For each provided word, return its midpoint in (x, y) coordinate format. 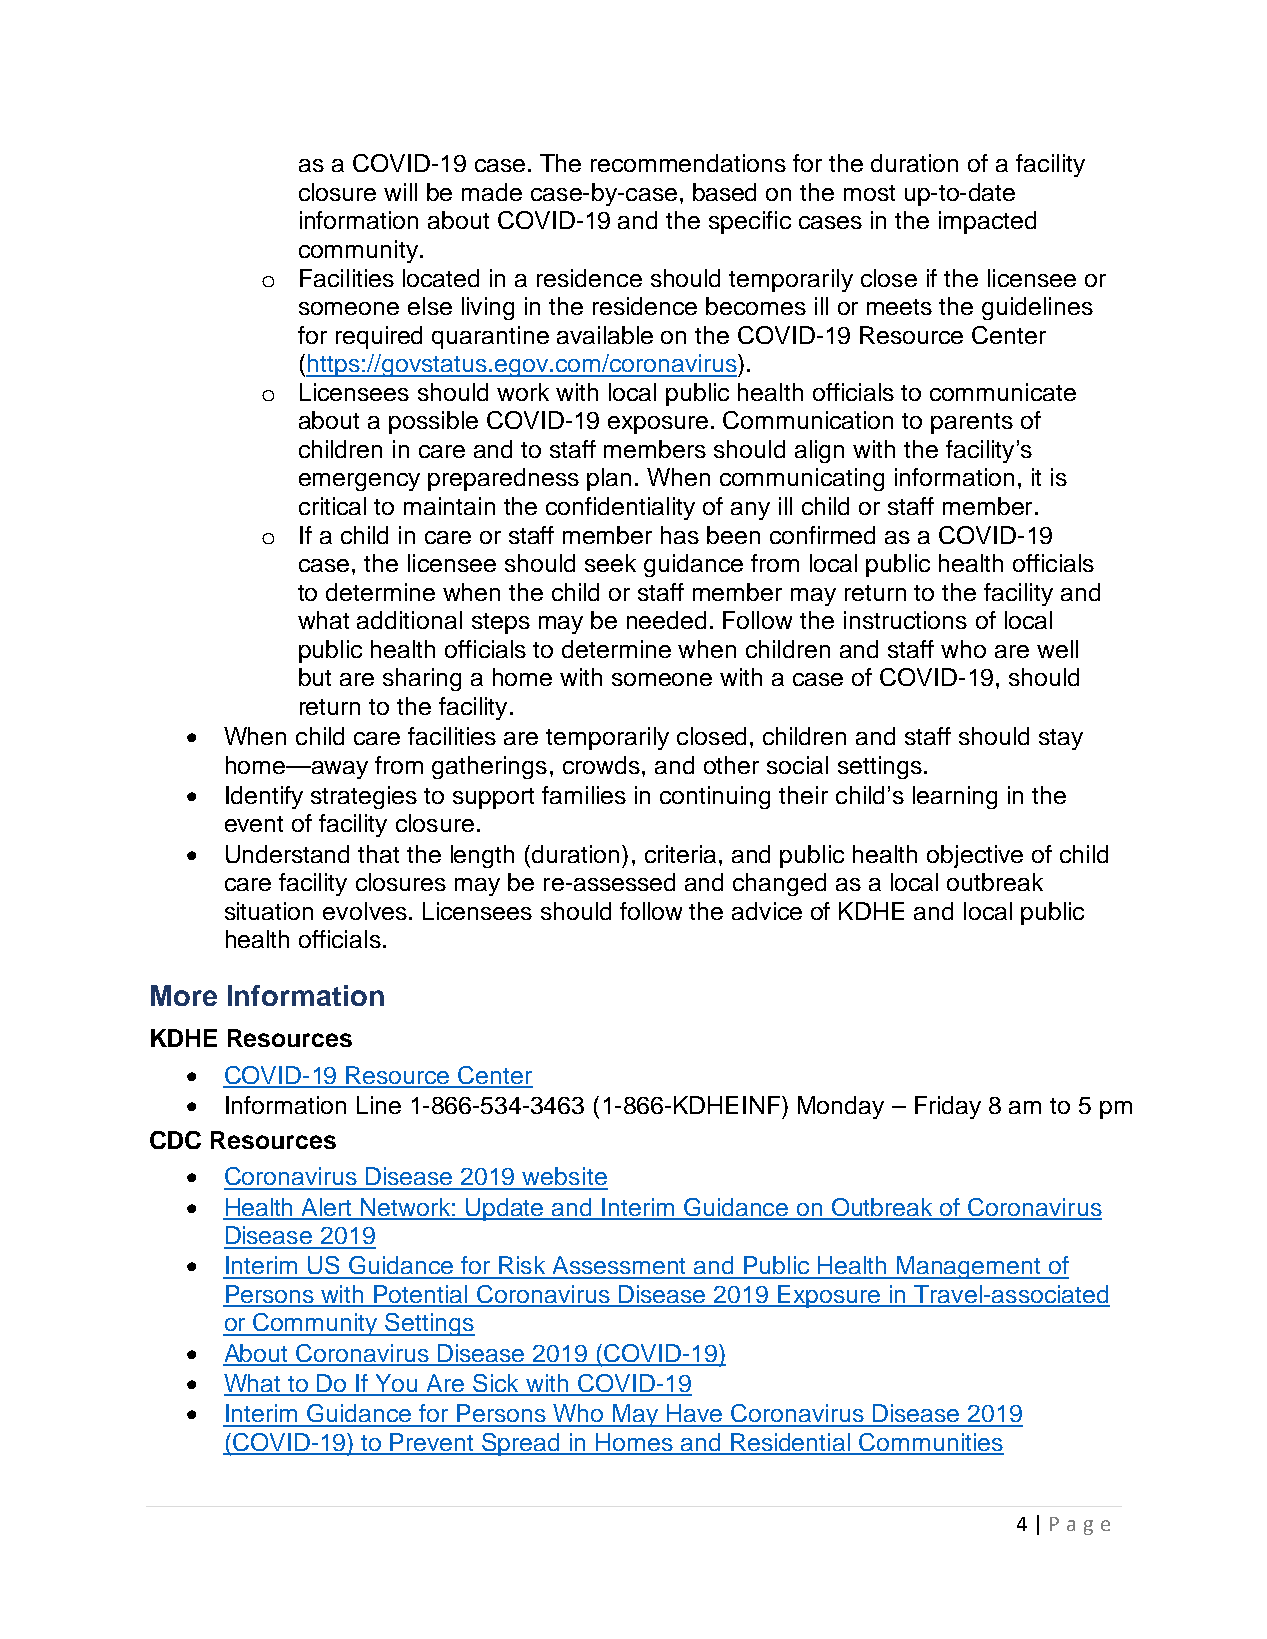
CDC (175, 1140)
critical (332, 506)
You (396, 1384)
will (400, 192)
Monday (841, 1107)
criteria (682, 854)
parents (972, 423)
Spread (522, 1444)
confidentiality (620, 508)
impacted (987, 222)
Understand (287, 854)
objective (975, 856)
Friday (948, 1107)
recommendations (688, 163)
